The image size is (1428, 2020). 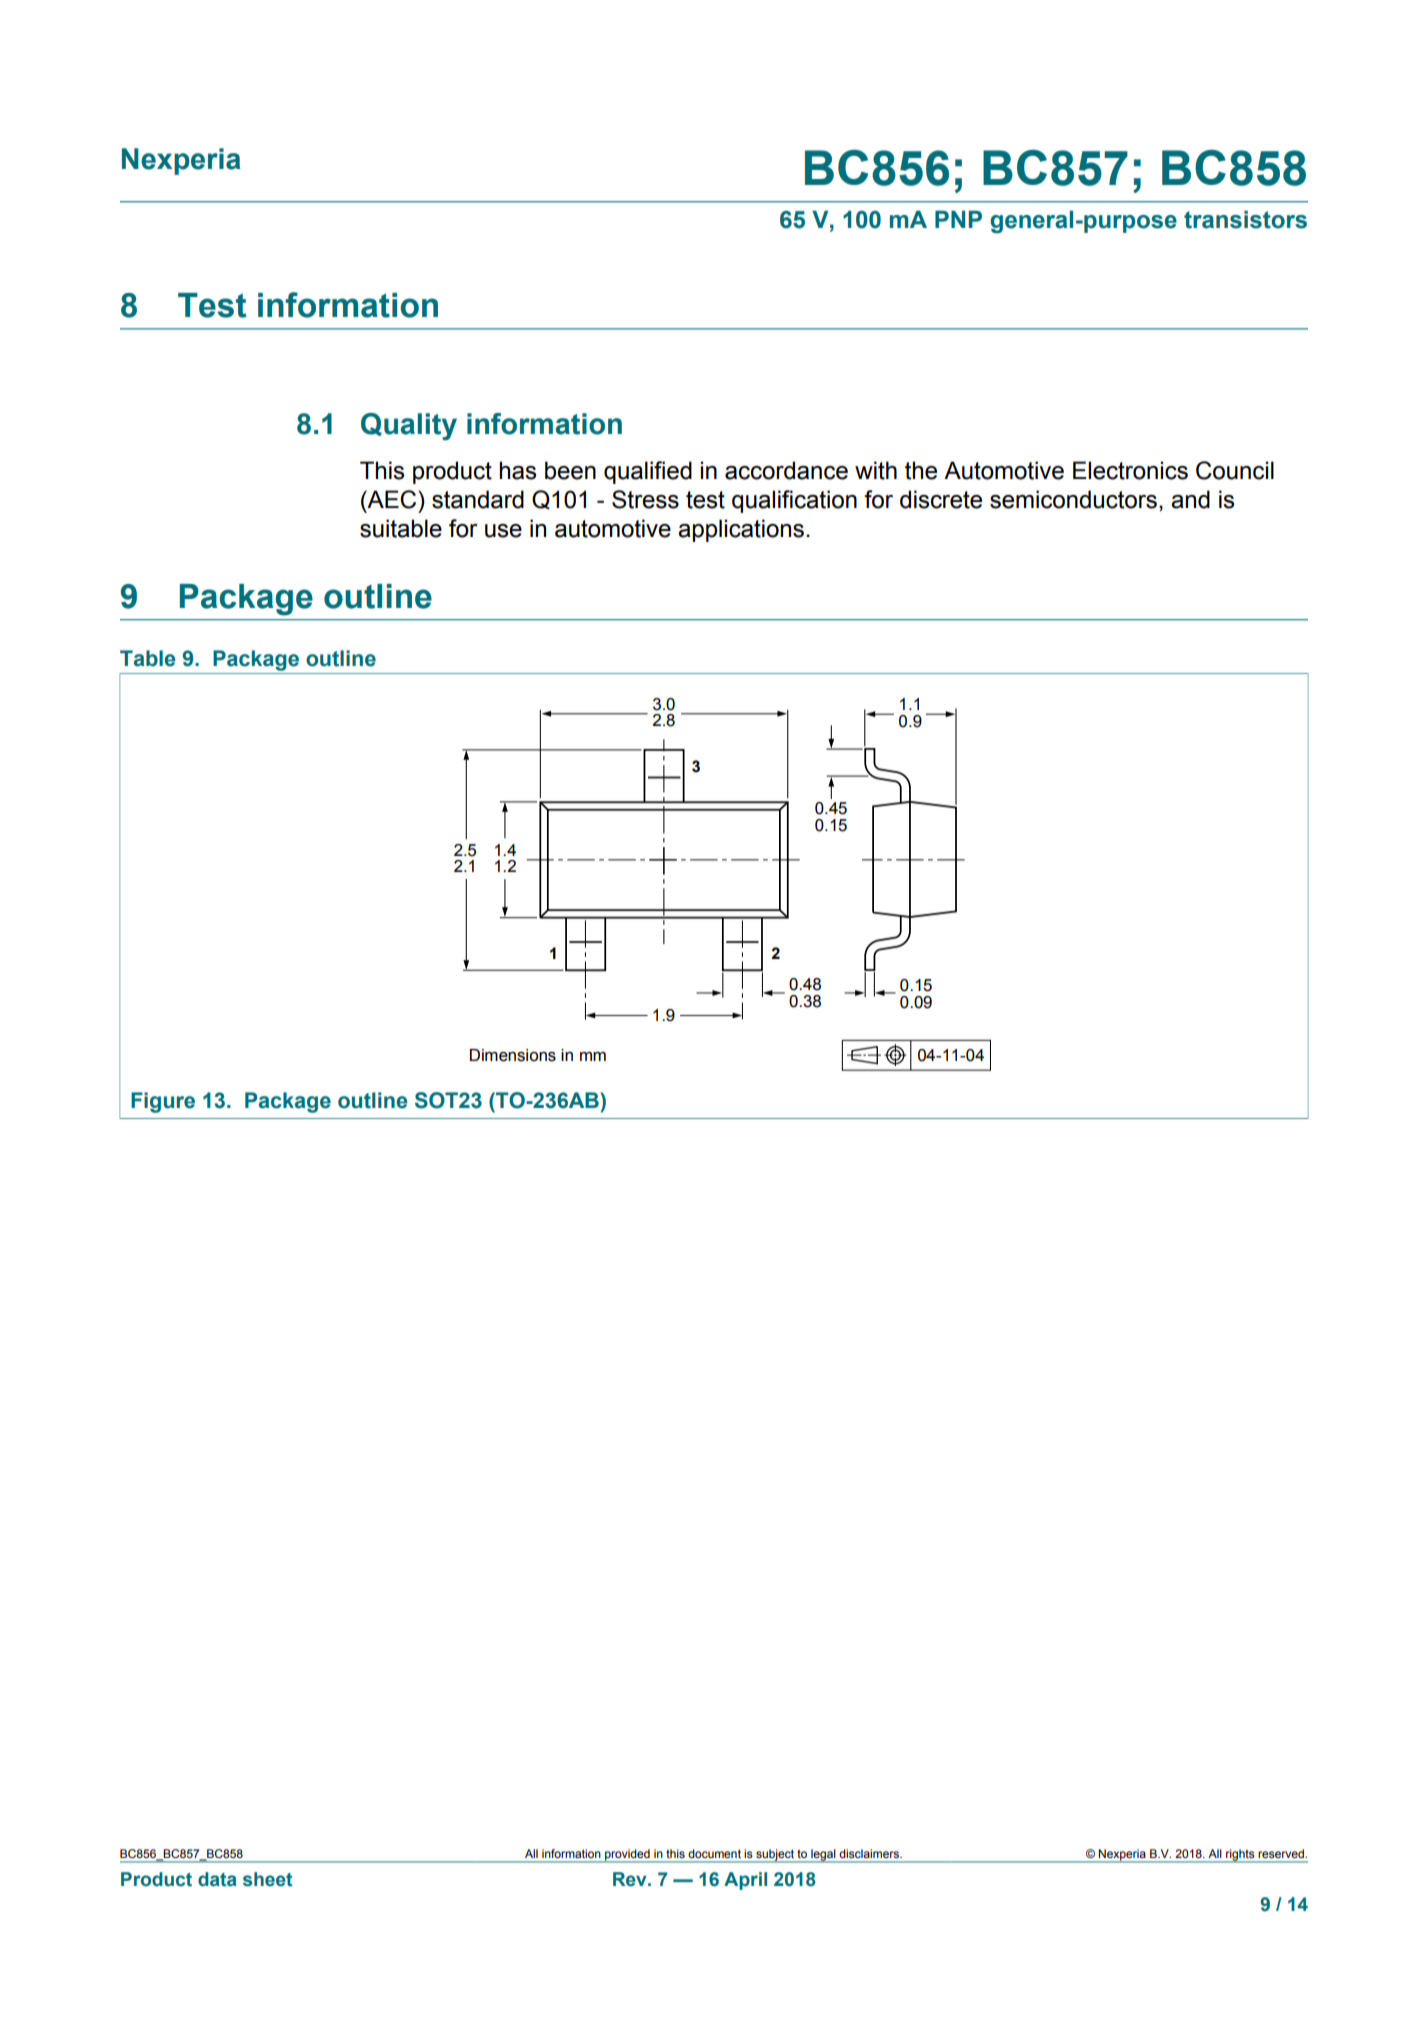 I want to click on transistors, so click(x=1245, y=219).
